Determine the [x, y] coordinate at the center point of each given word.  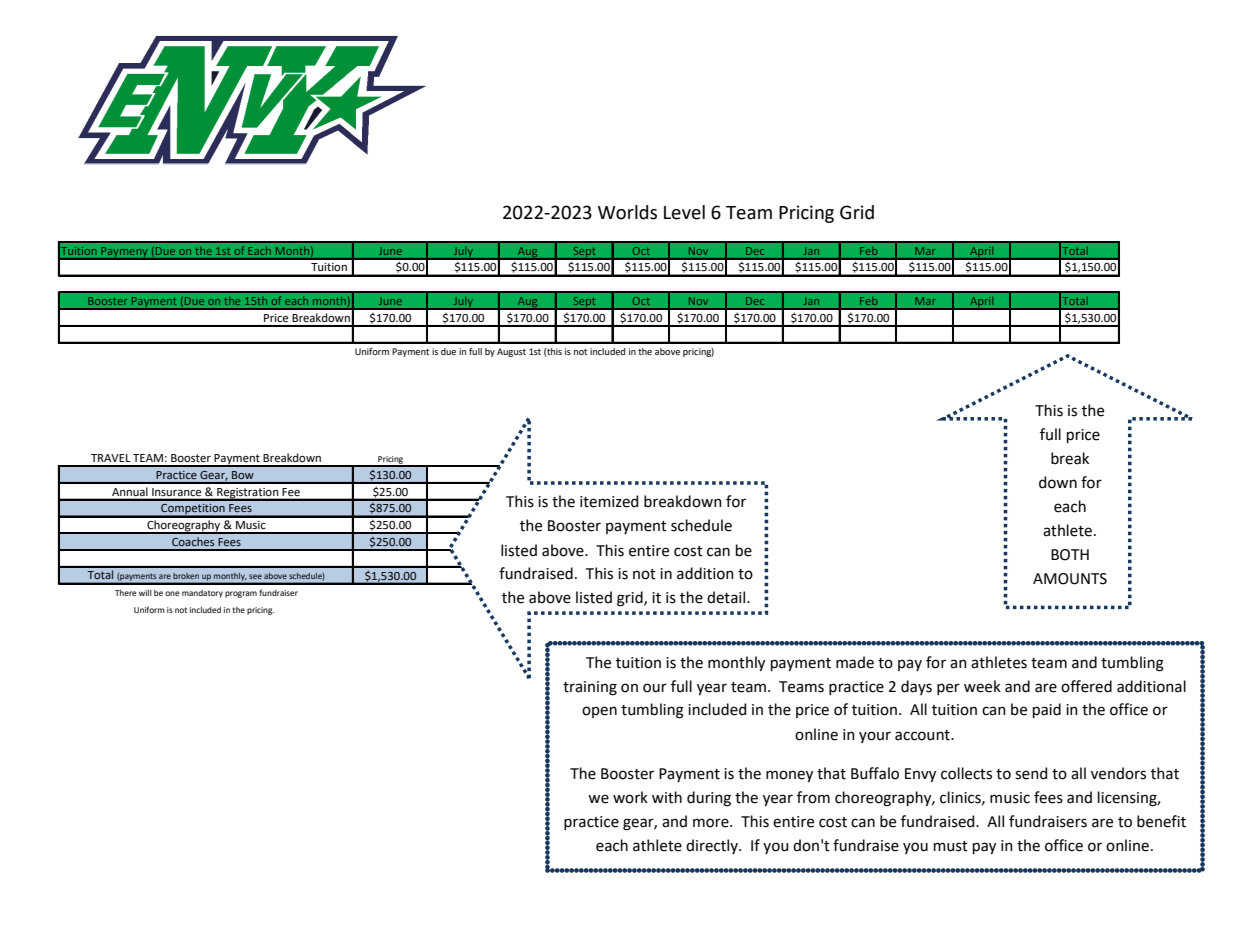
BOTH [1070, 555]
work [630, 797]
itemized [609, 501]
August [511, 352]
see [255, 576]
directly [713, 846]
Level [684, 212]
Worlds [627, 212]
